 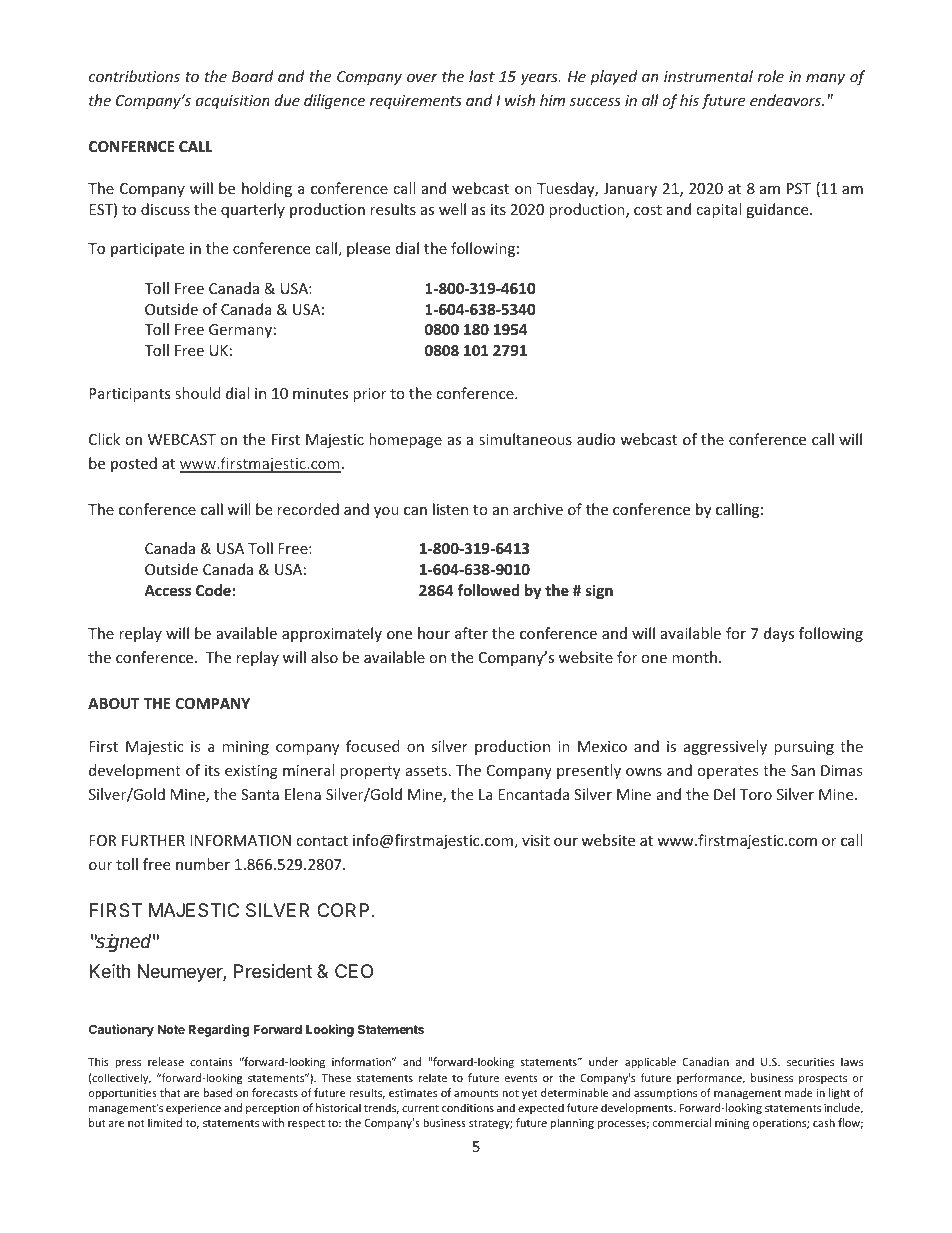 I want to click on last, so click(x=482, y=76).
